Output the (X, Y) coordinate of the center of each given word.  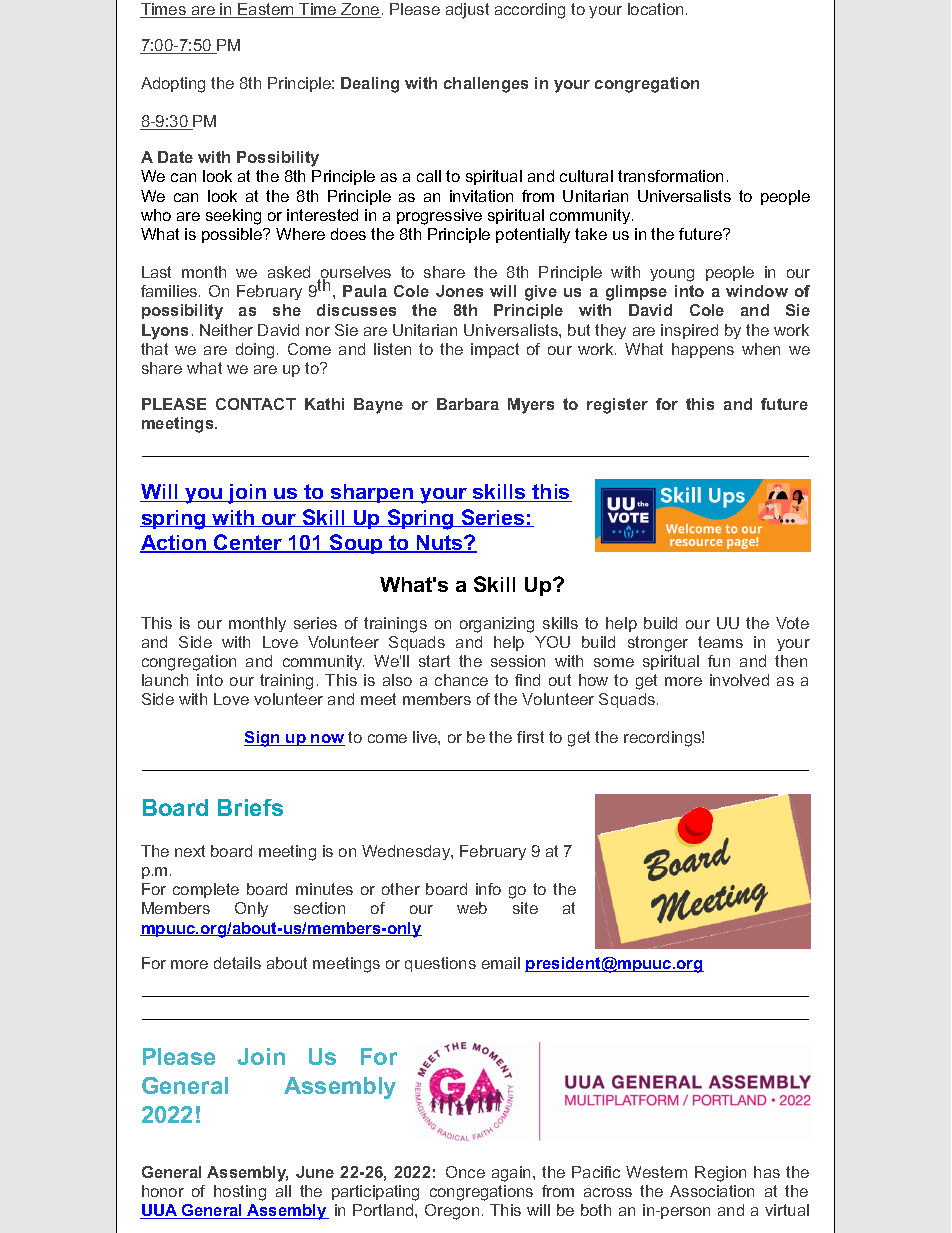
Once (465, 1172)
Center (248, 543)
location (655, 9)
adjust (467, 11)
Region (720, 1174)
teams (720, 642)
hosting (240, 1193)
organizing (497, 625)
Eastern (266, 10)
